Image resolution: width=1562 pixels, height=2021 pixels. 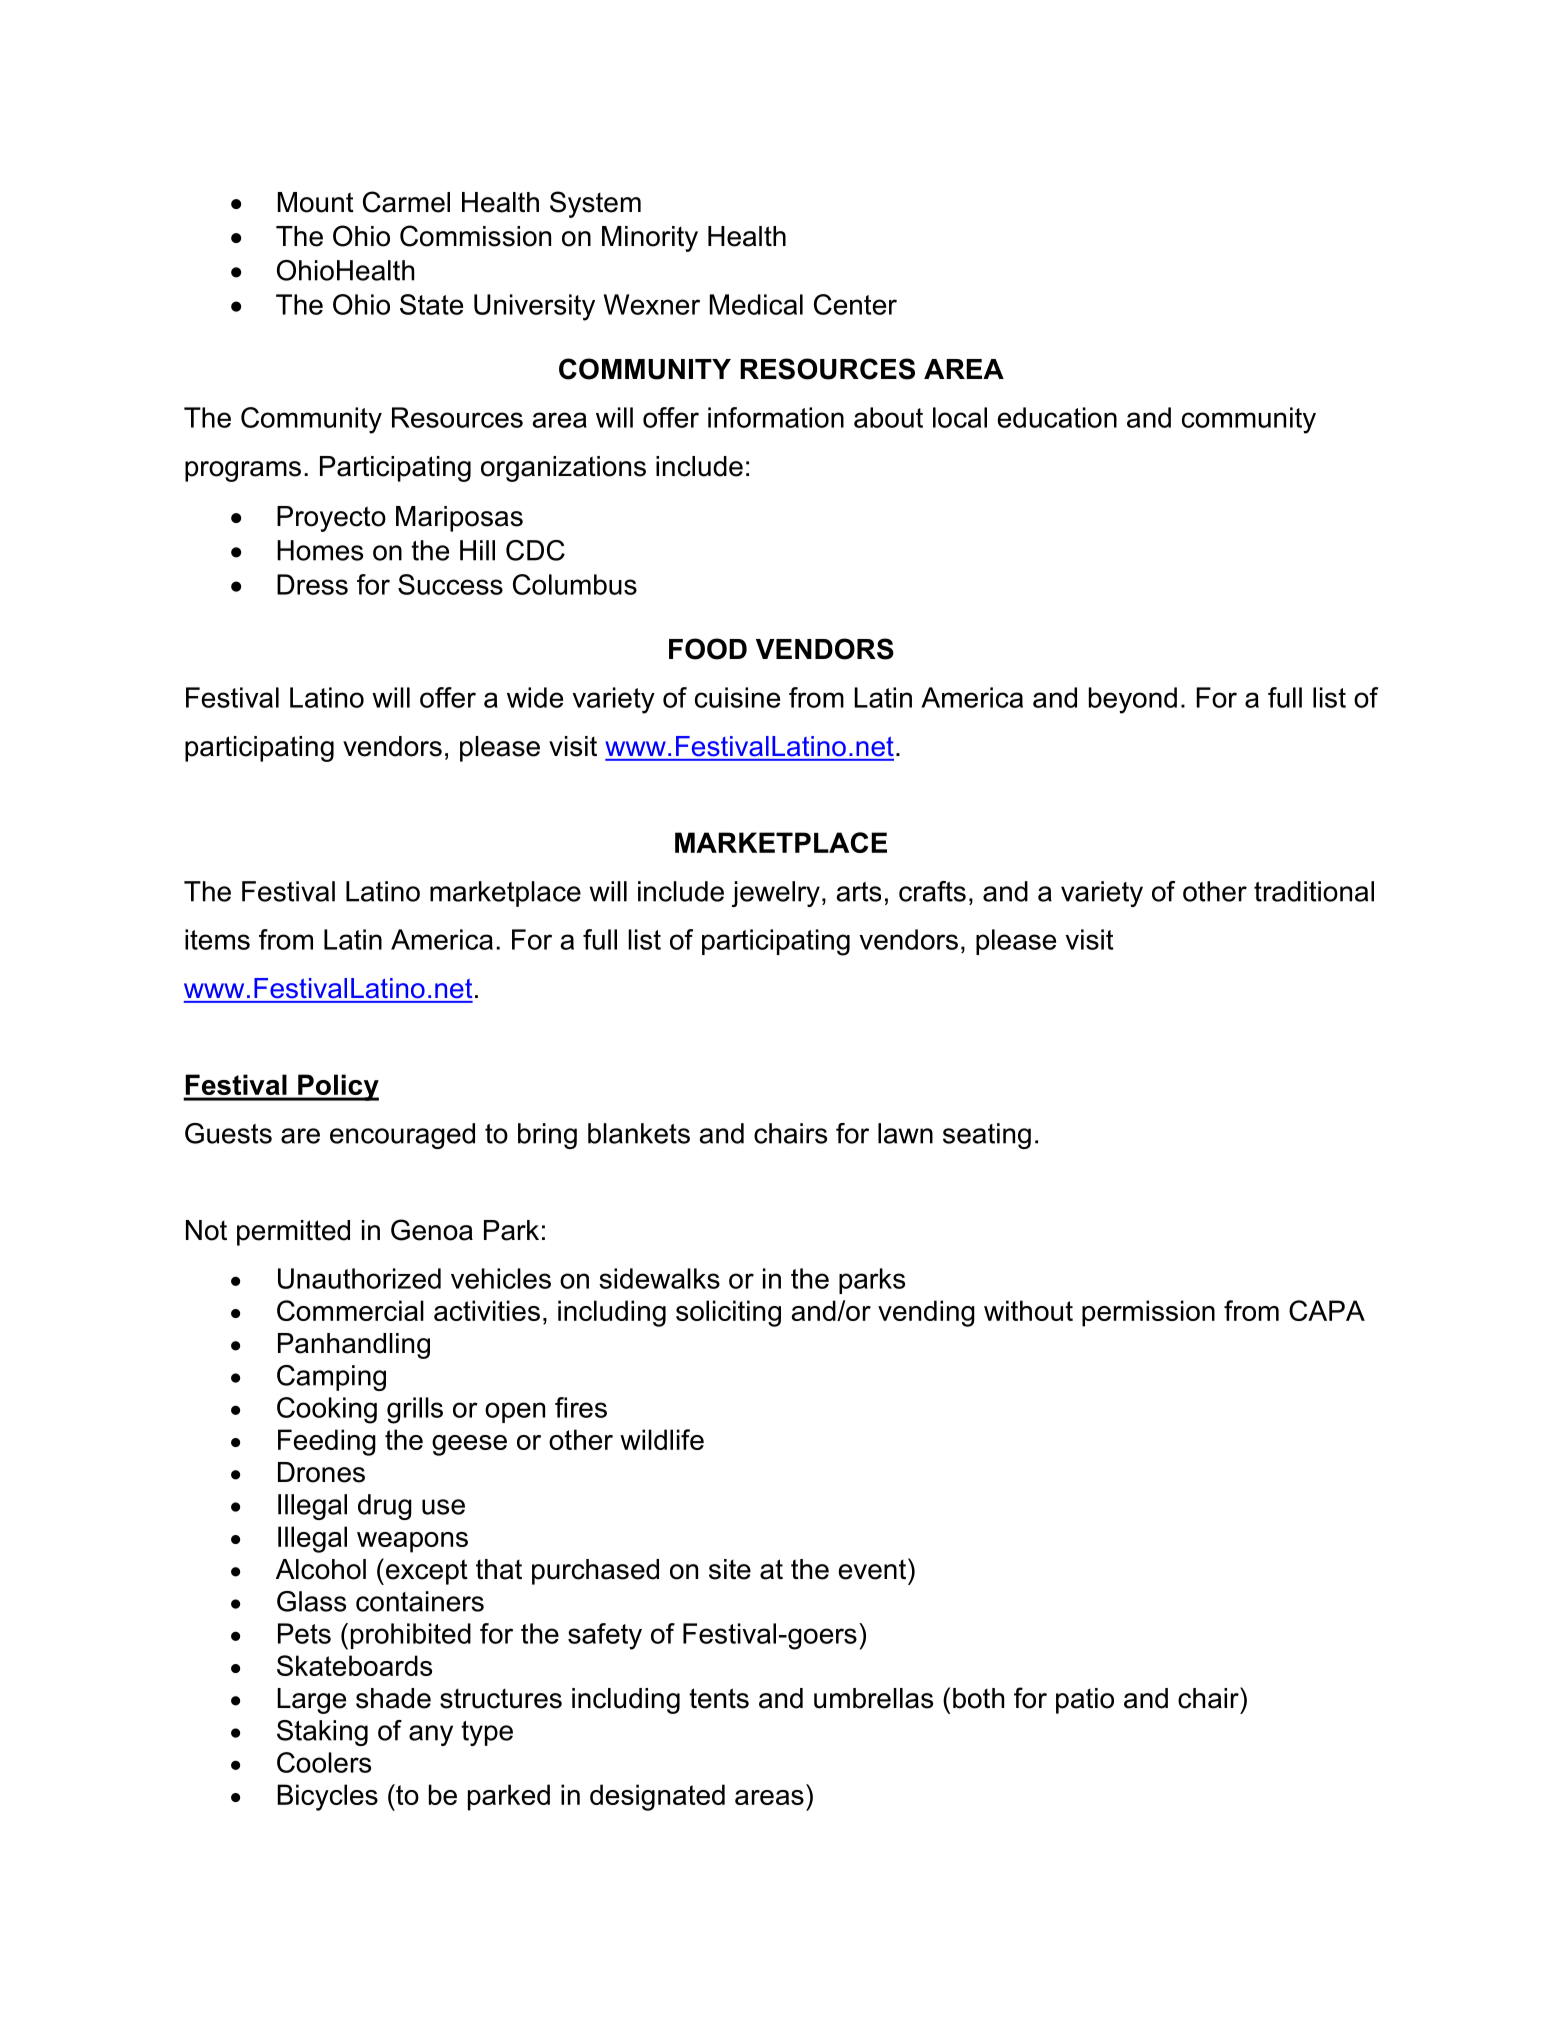 What do you see at coordinates (719, 1698) in the screenshot?
I see `tents` at bounding box center [719, 1698].
